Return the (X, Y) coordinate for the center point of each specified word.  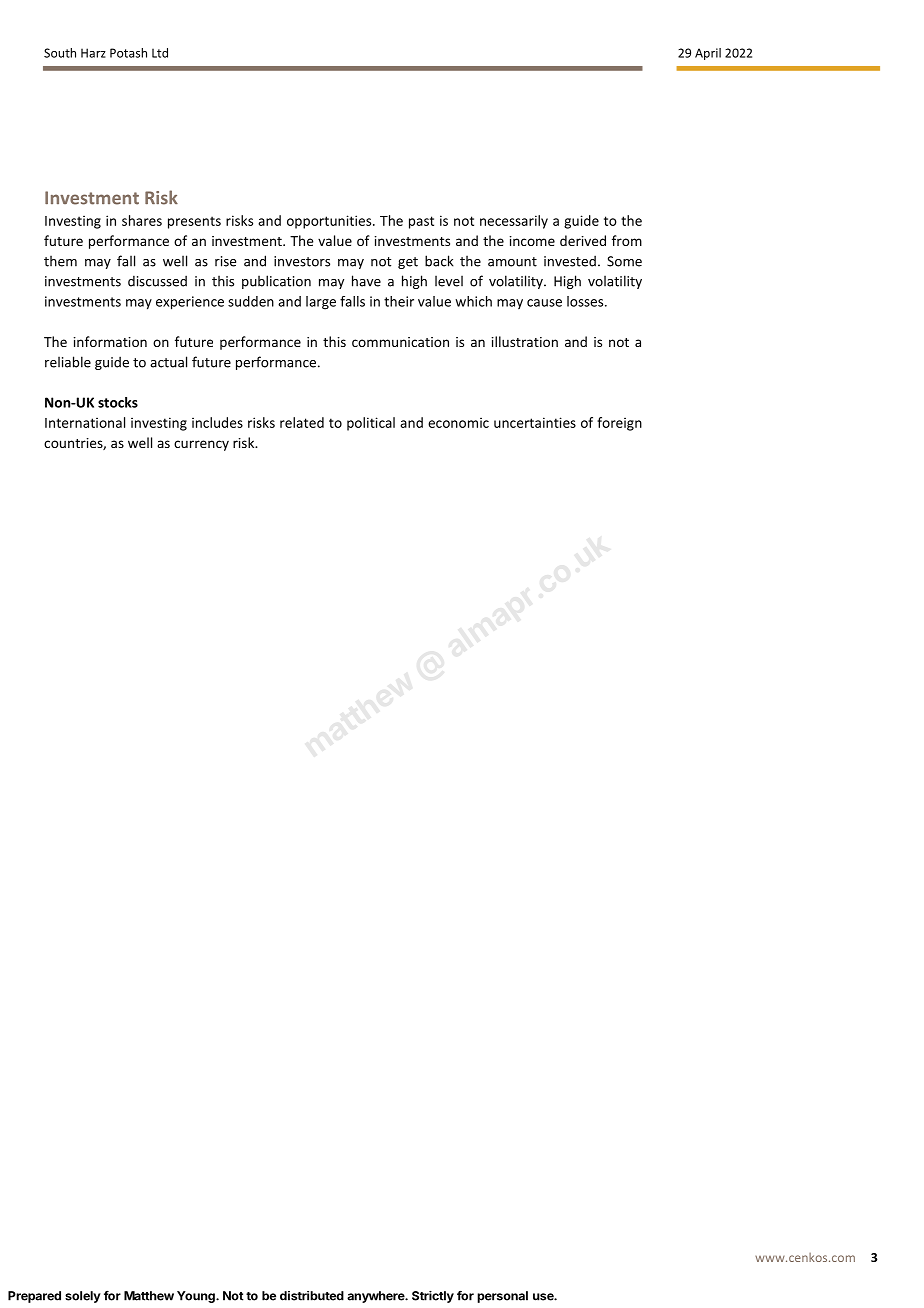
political (371, 424)
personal (502, 1297)
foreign (619, 424)
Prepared (34, 1297)
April (708, 54)
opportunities (330, 222)
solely (83, 1297)
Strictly (433, 1297)
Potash (128, 53)
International (85, 422)
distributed (312, 1296)
